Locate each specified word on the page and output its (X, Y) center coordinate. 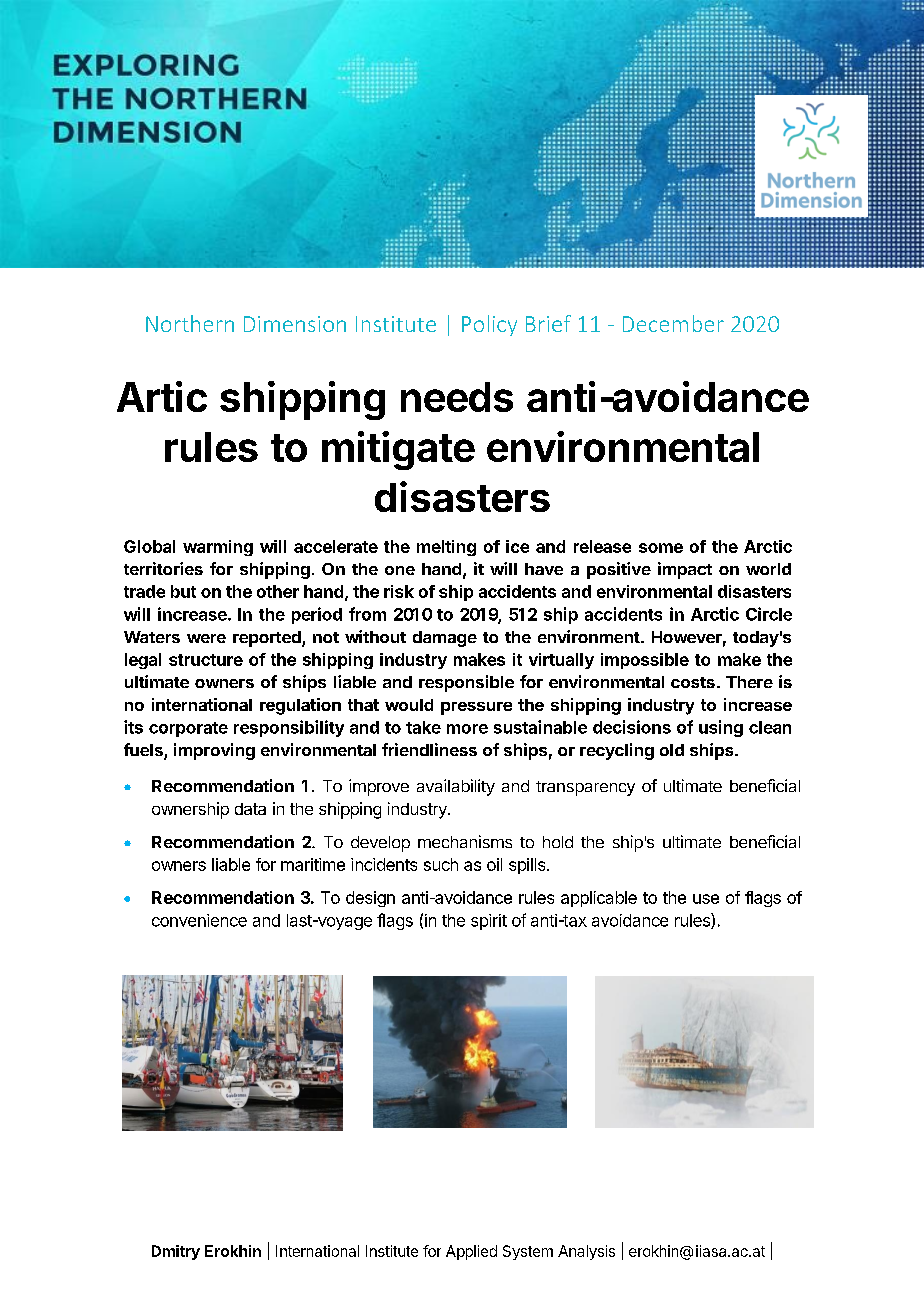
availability (456, 787)
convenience (199, 920)
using (721, 728)
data (250, 809)
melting (446, 548)
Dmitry (176, 1252)
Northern (190, 323)
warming (218, 548)
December (673, 323)
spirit (489, 922)
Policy (489, 325)
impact (685, 570)
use (706, 899)
